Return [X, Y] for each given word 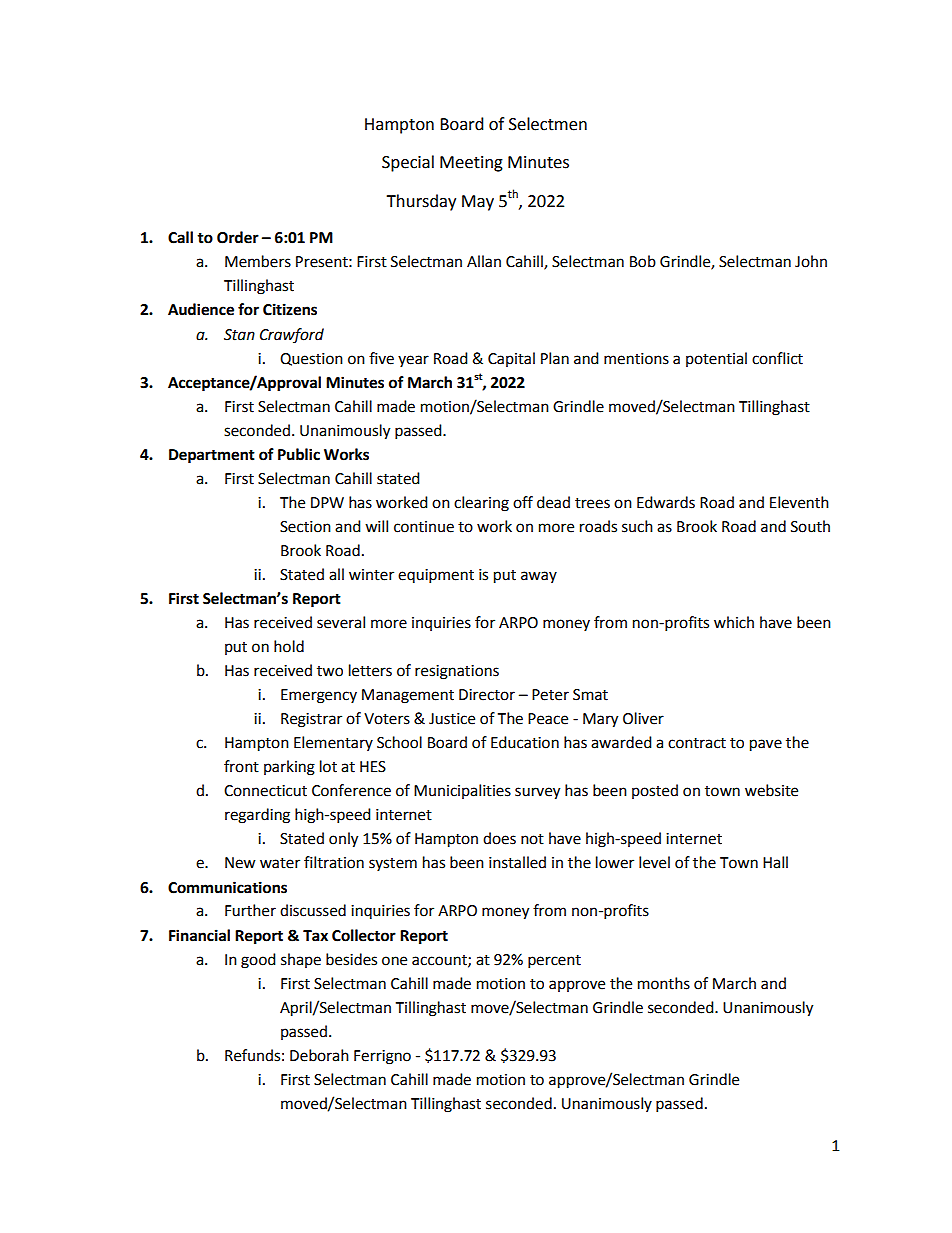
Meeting [471, 164]
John [811, 261]
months [664, 983]
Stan [239, 335]
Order [238, 237]
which [734, 622]
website [771, 790]
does [499, 838]
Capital [511, 359]
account [440, 961]
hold [289, 646]
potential [716, 359]
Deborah [319, 1055]
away [539, 577]
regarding [257, 816]
